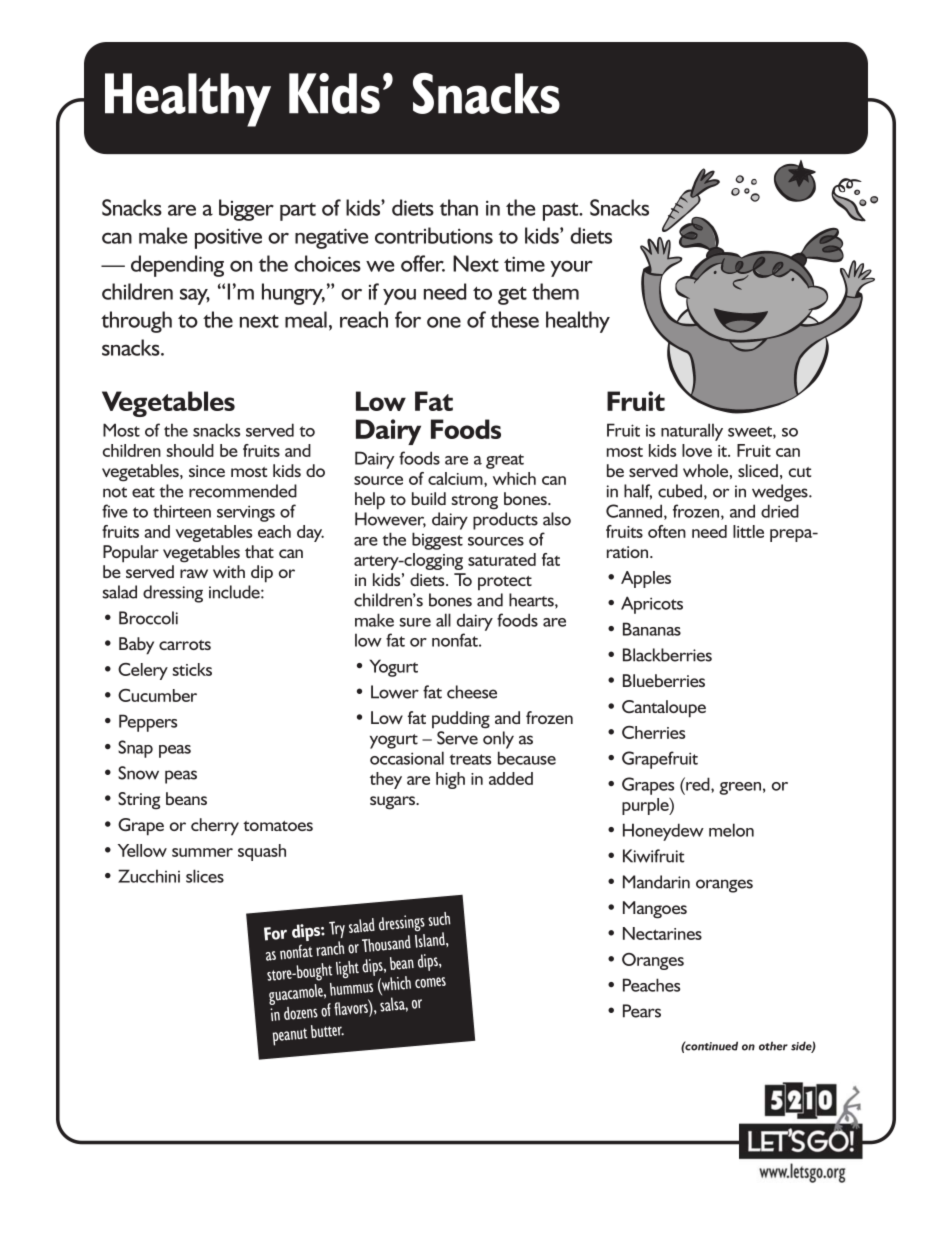  Describe the element at coordinates (470, 759) in the page. I see `treats` at that location.
